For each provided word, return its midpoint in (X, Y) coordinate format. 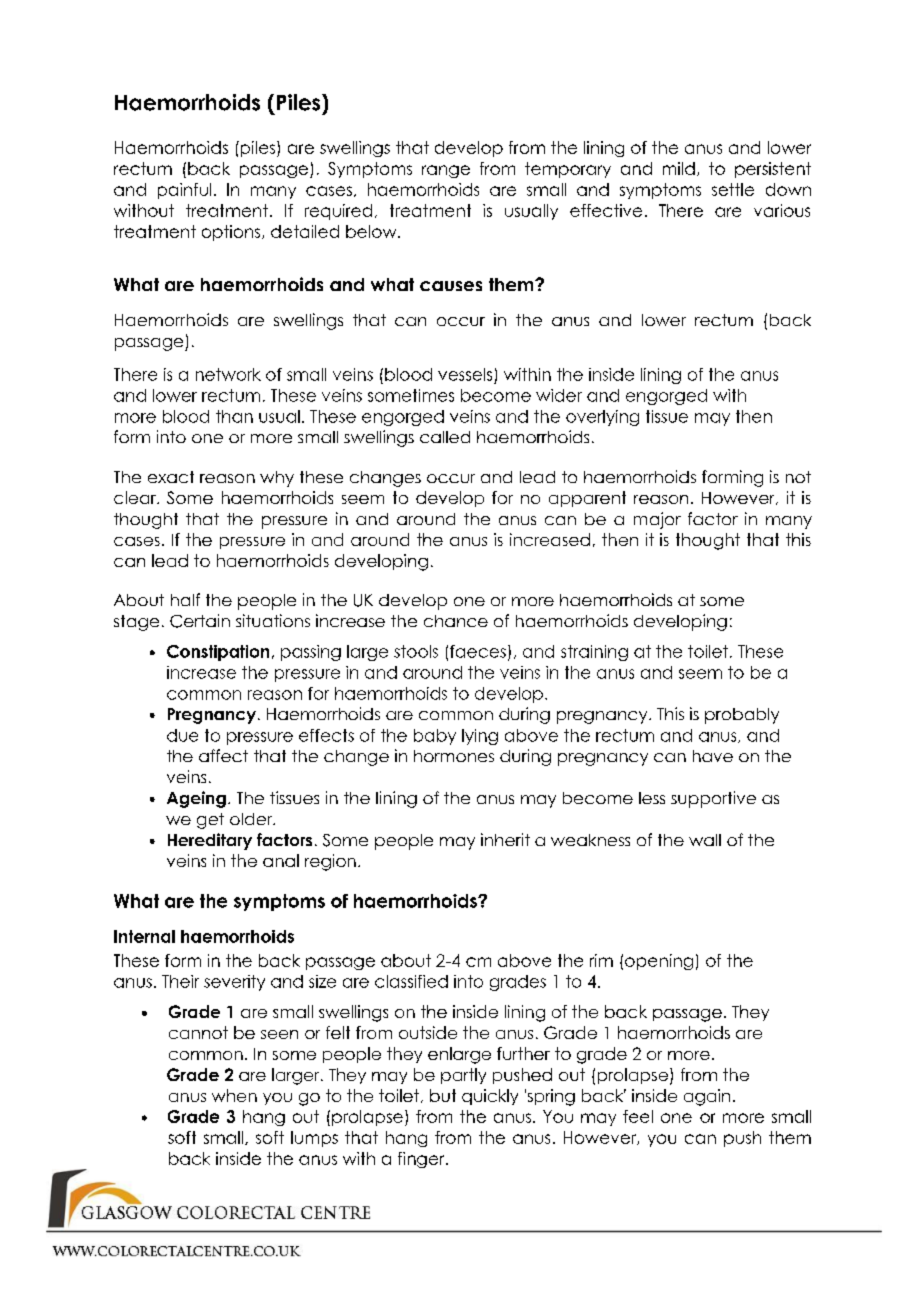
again (707, 1097)
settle (733, 189)
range (446, 171)
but (443, 1095)
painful (184, 191)
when (234, 1095)
